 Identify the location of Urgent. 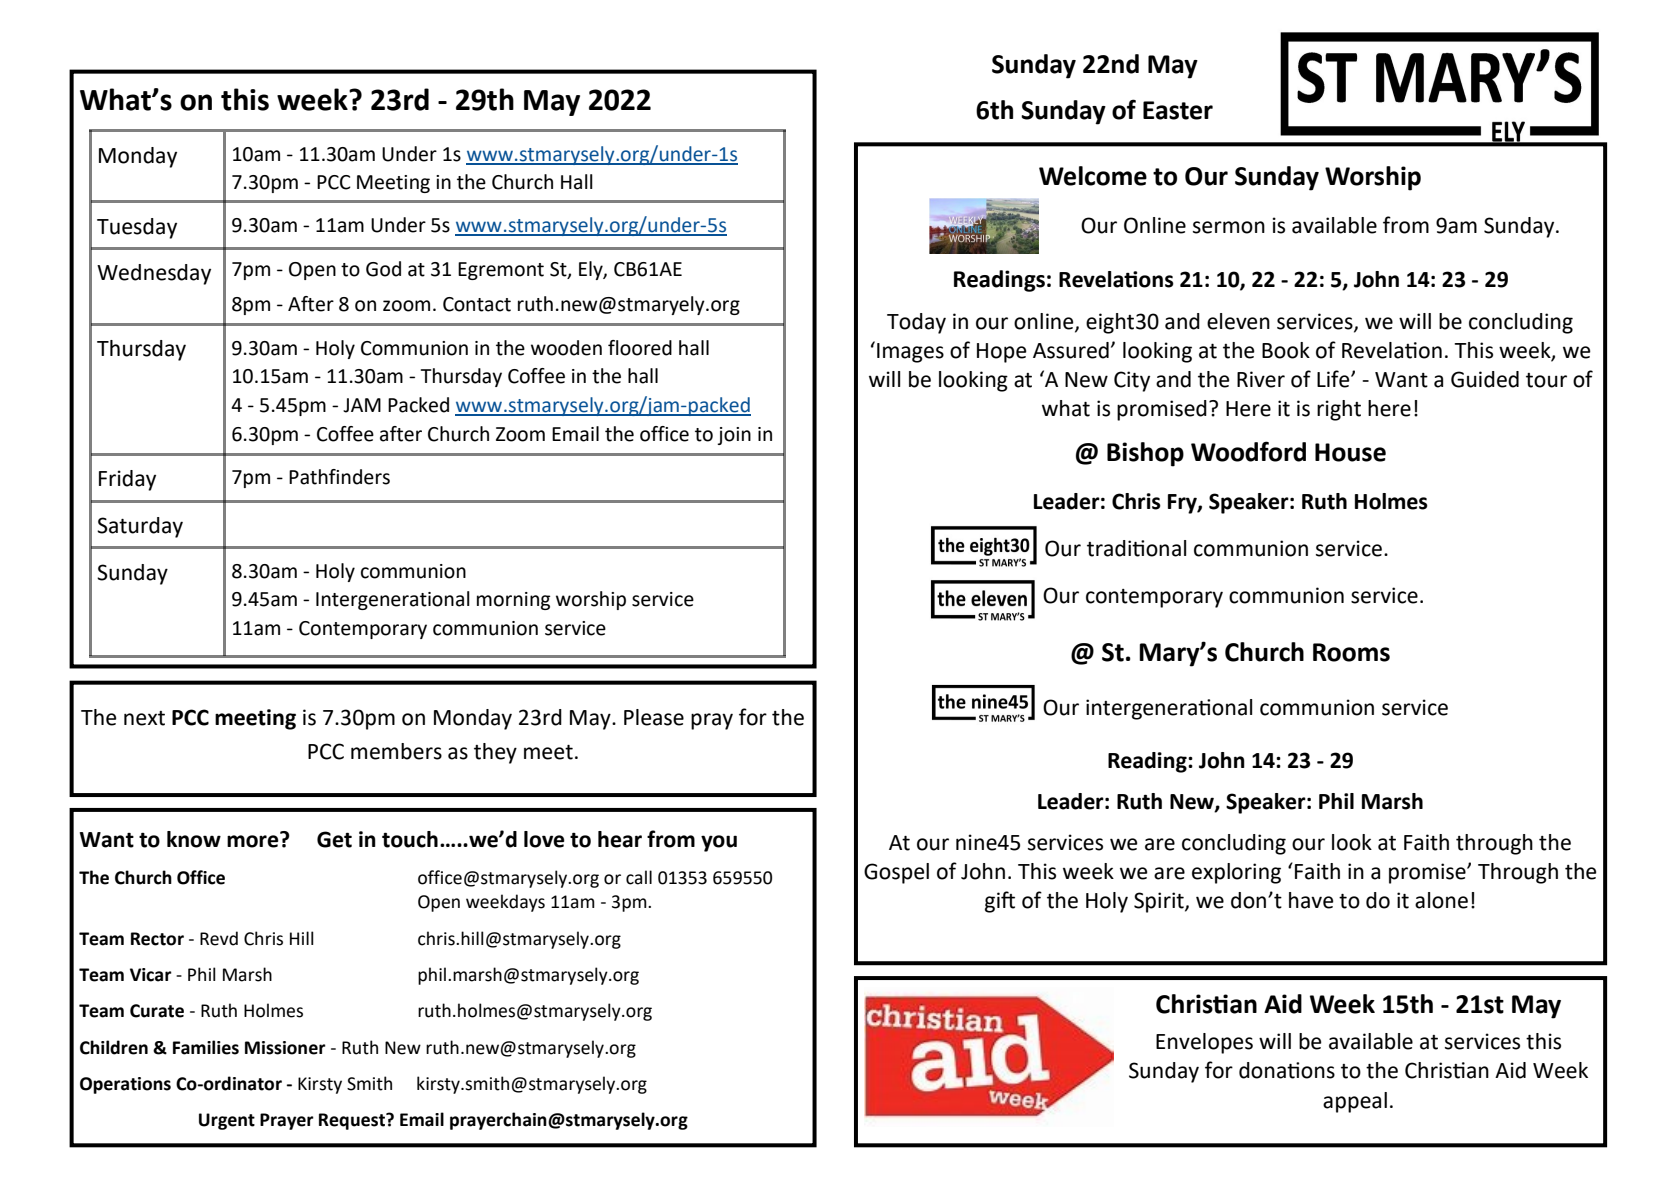
(227, 1121).
